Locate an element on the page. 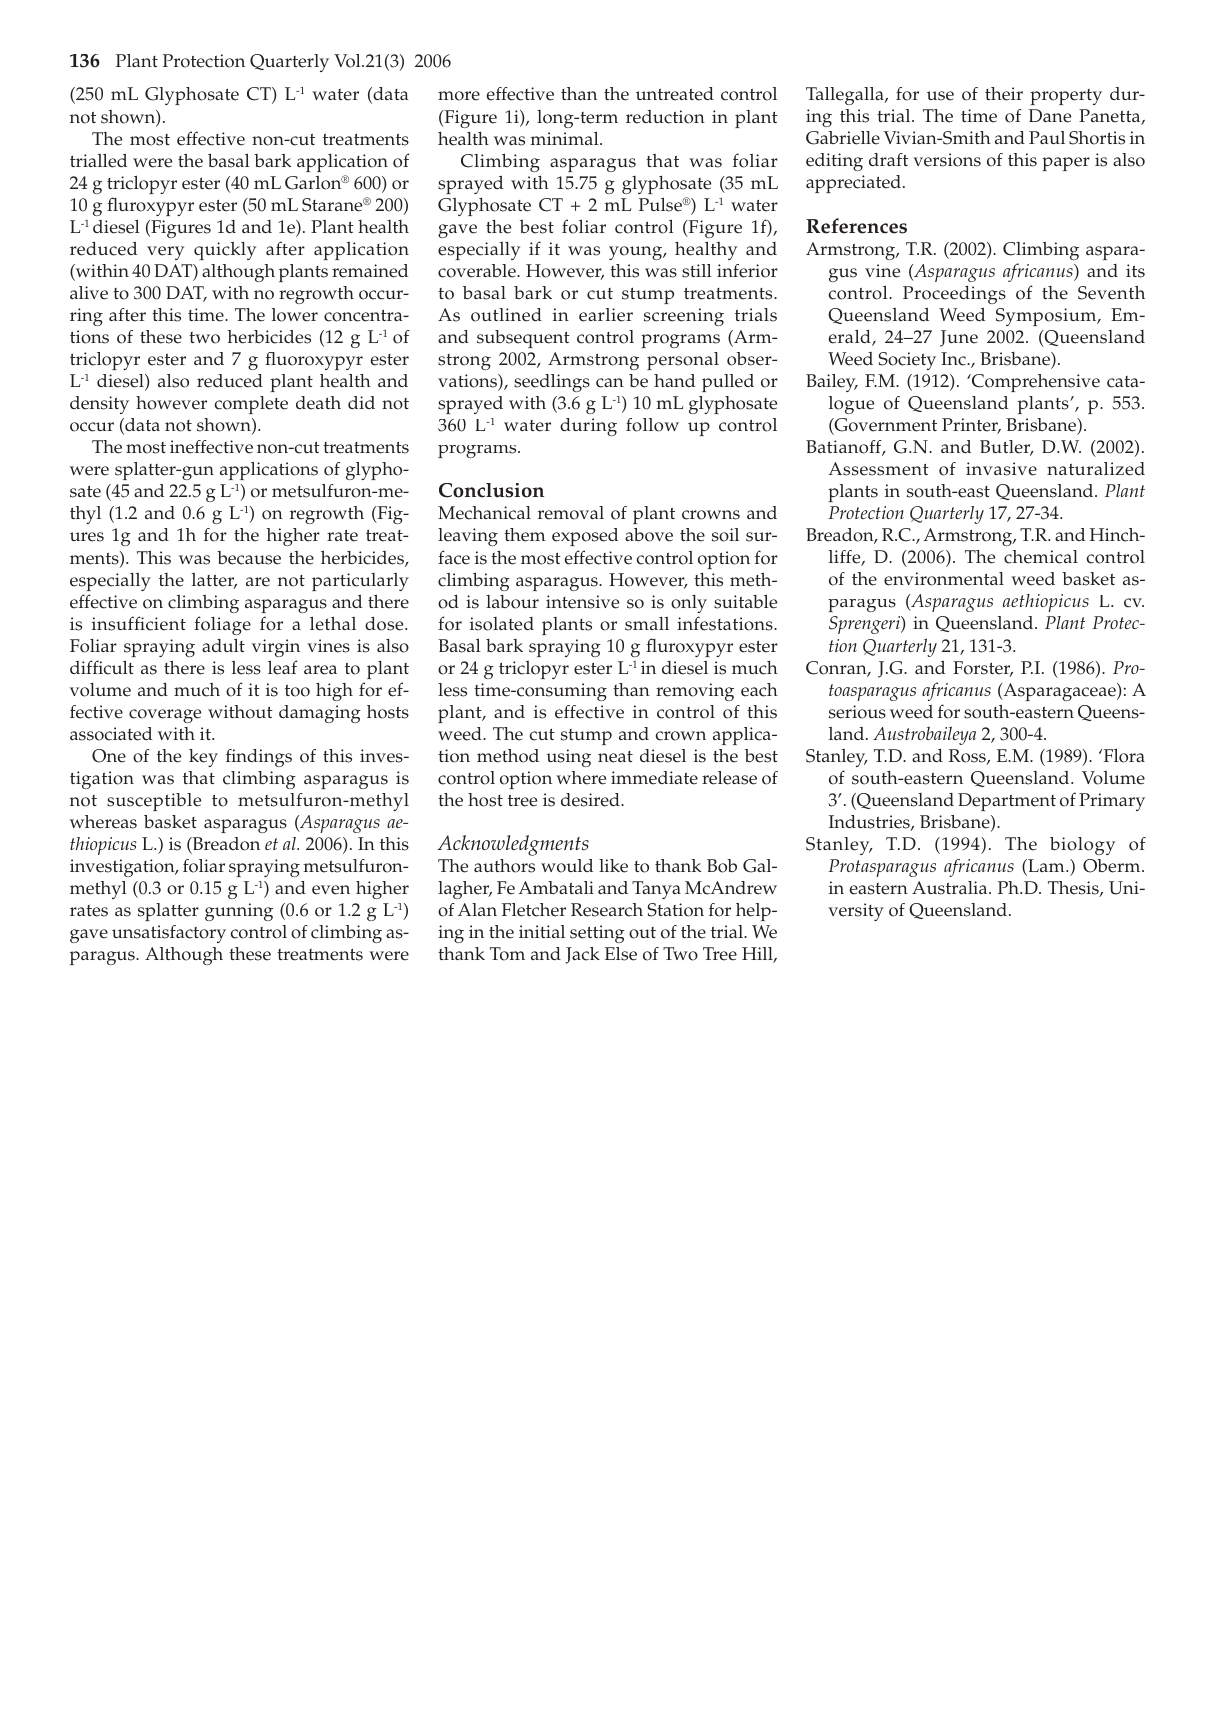  minimal is located at coordinates (565, 138).
